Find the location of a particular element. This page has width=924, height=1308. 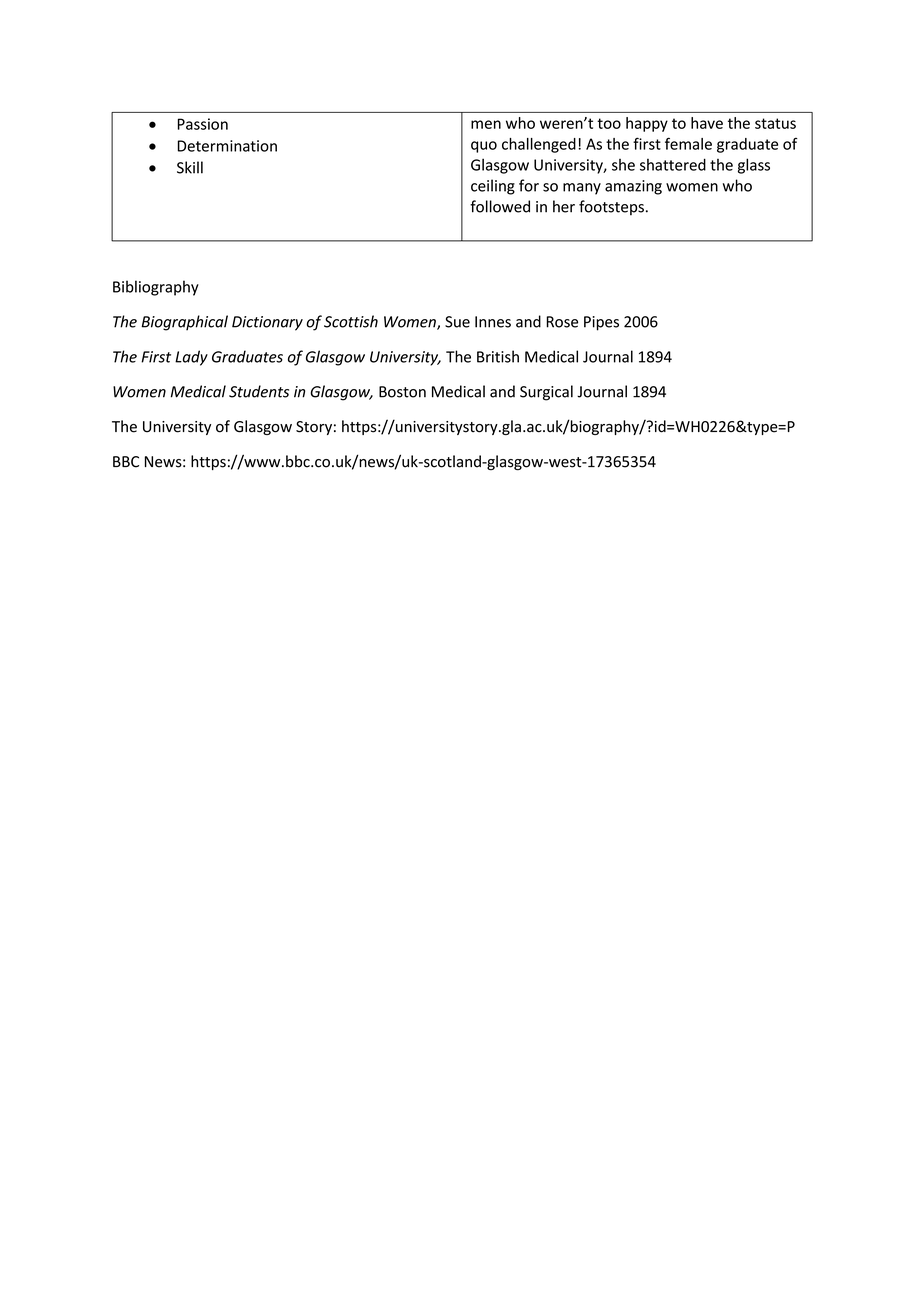

Biographical is located at coordinates (184, 323).
